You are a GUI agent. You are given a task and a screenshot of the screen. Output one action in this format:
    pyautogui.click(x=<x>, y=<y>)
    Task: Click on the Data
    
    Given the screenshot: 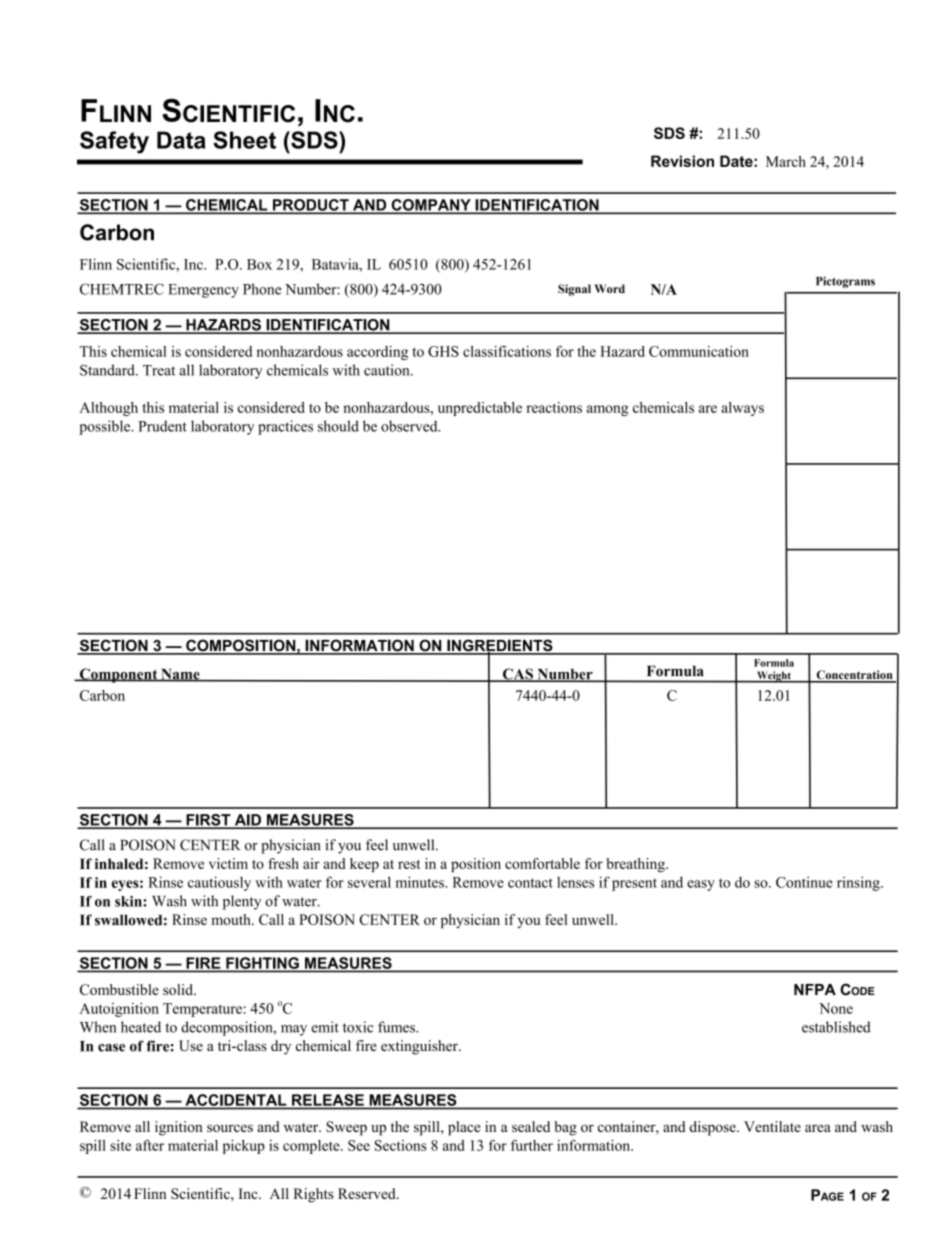 What is the action you would take?
    pyautogui.click(x=181, y=140)
